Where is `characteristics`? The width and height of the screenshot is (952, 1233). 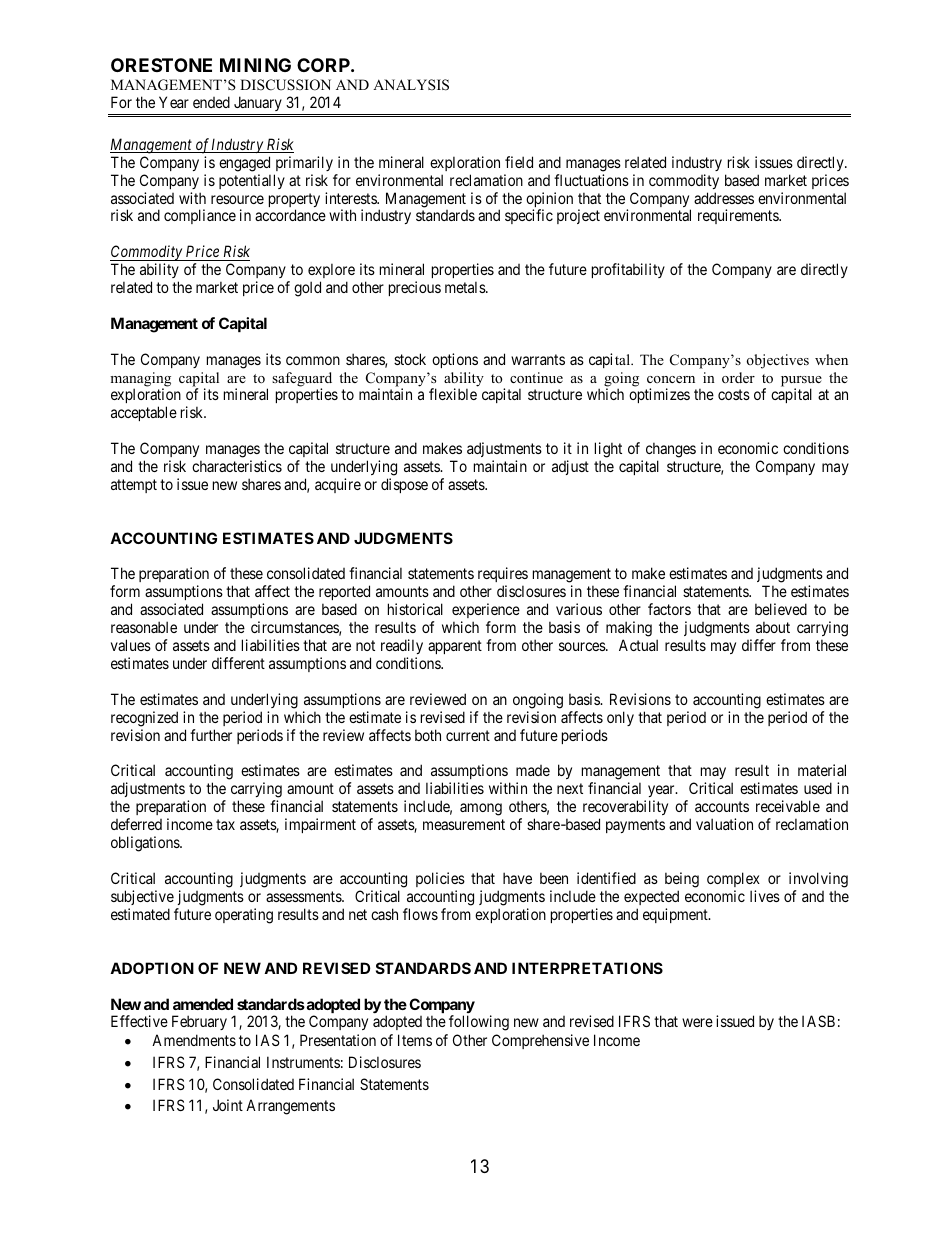 characteristics is located at coordinates (237, 466).
